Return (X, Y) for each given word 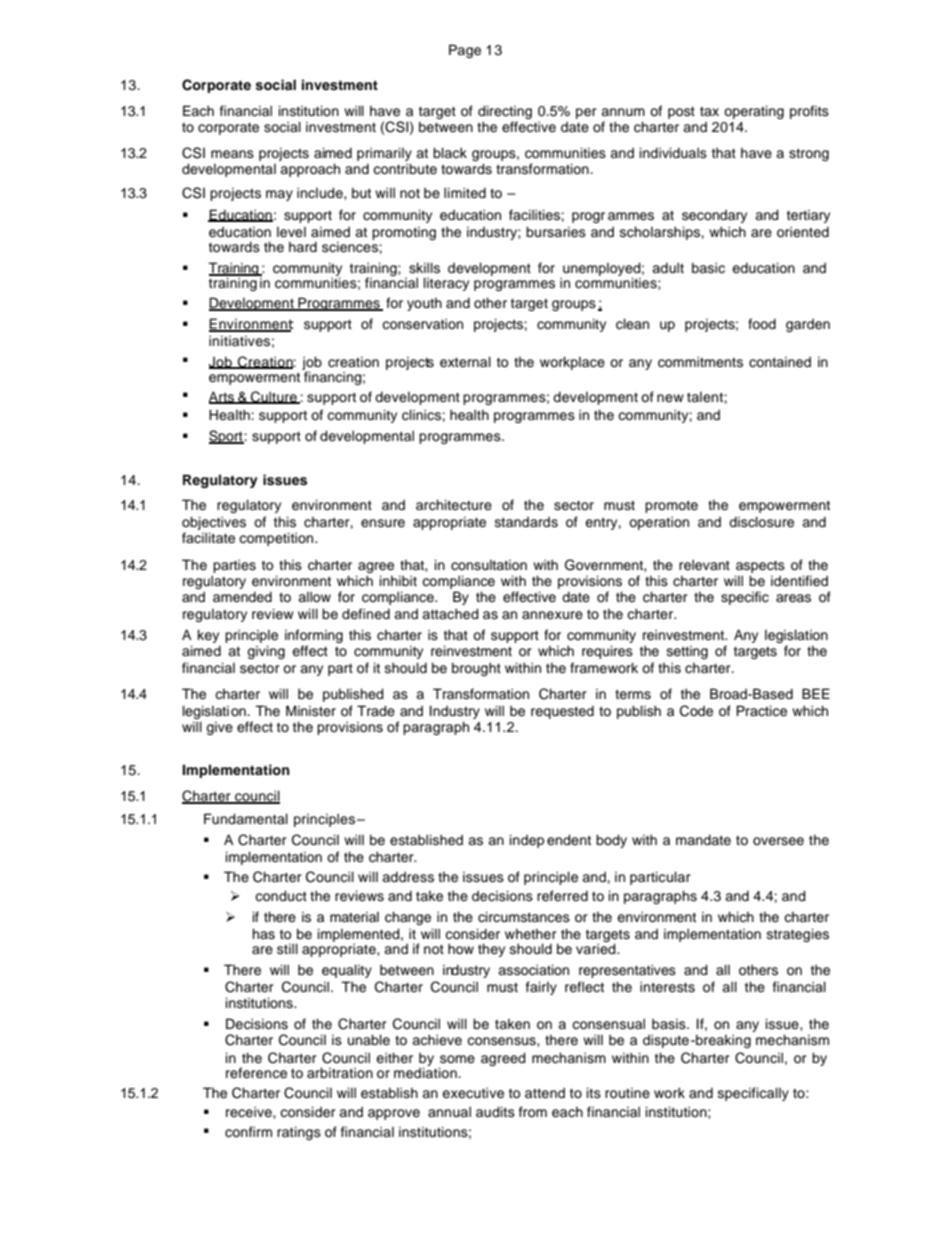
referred (562, 896)
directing (505, 112)
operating (754, 112)
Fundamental (246, 819)
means (232, 154)
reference (256, 1073)
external (465, 362)
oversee (778, 841)
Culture (274, 397)
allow (314, 597)
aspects (760, 567)
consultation (489, 565)
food (762, 323)
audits (495, 1112)
